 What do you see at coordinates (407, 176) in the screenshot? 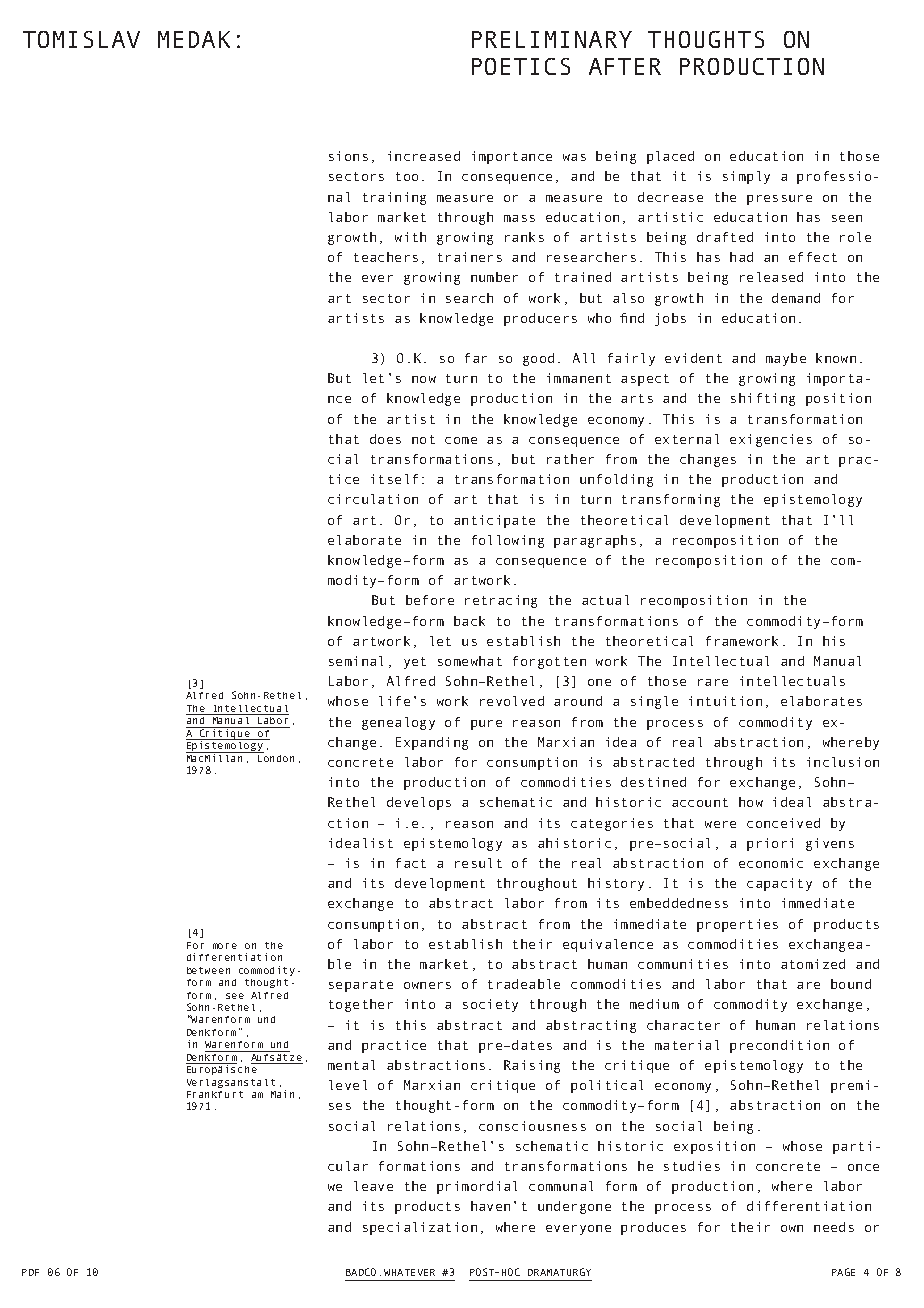
I see `too` at bounding box center [407, 176].
